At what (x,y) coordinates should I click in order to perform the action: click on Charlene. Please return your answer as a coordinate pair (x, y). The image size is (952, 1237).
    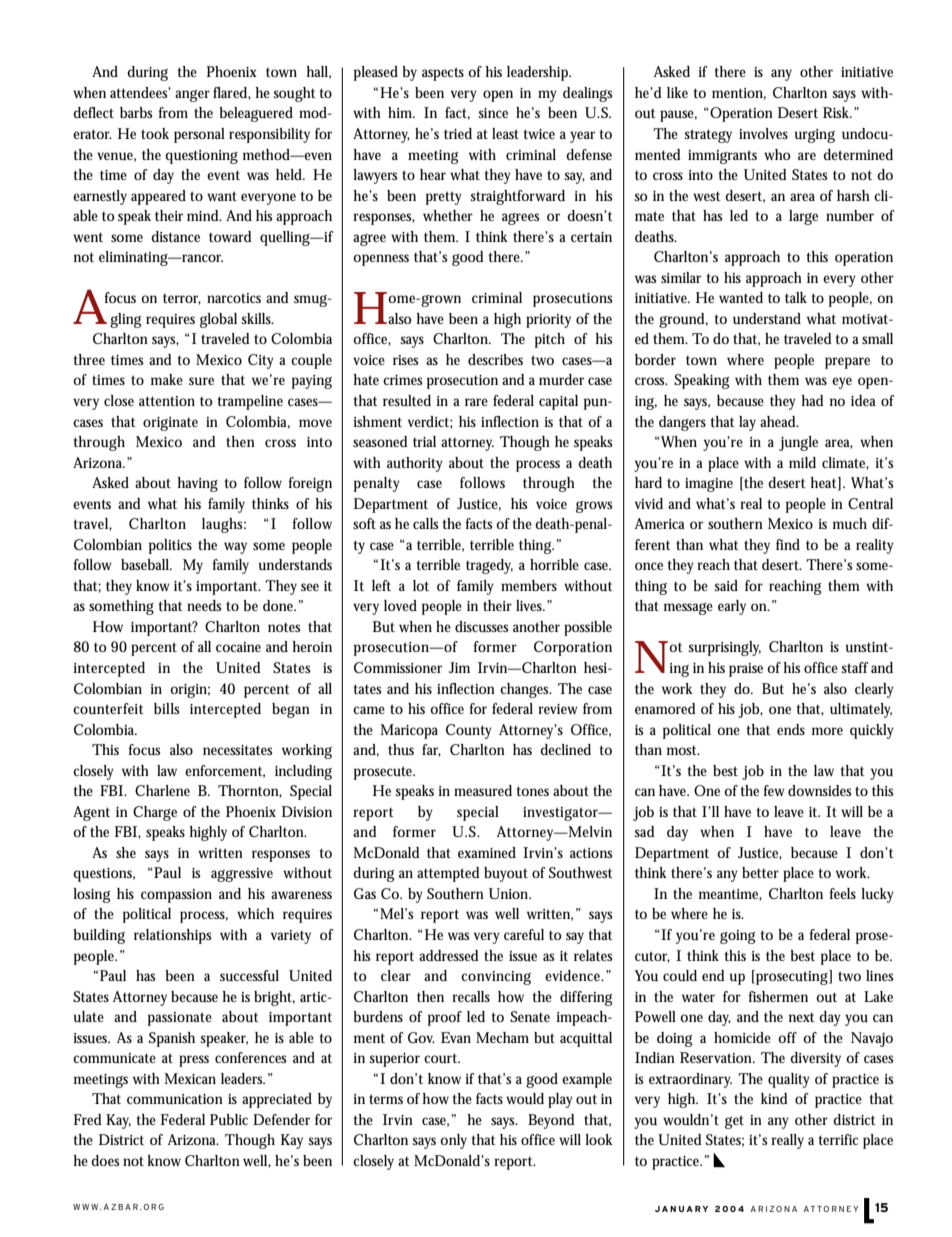
    Looking at the image, I should click on (162, 790).
